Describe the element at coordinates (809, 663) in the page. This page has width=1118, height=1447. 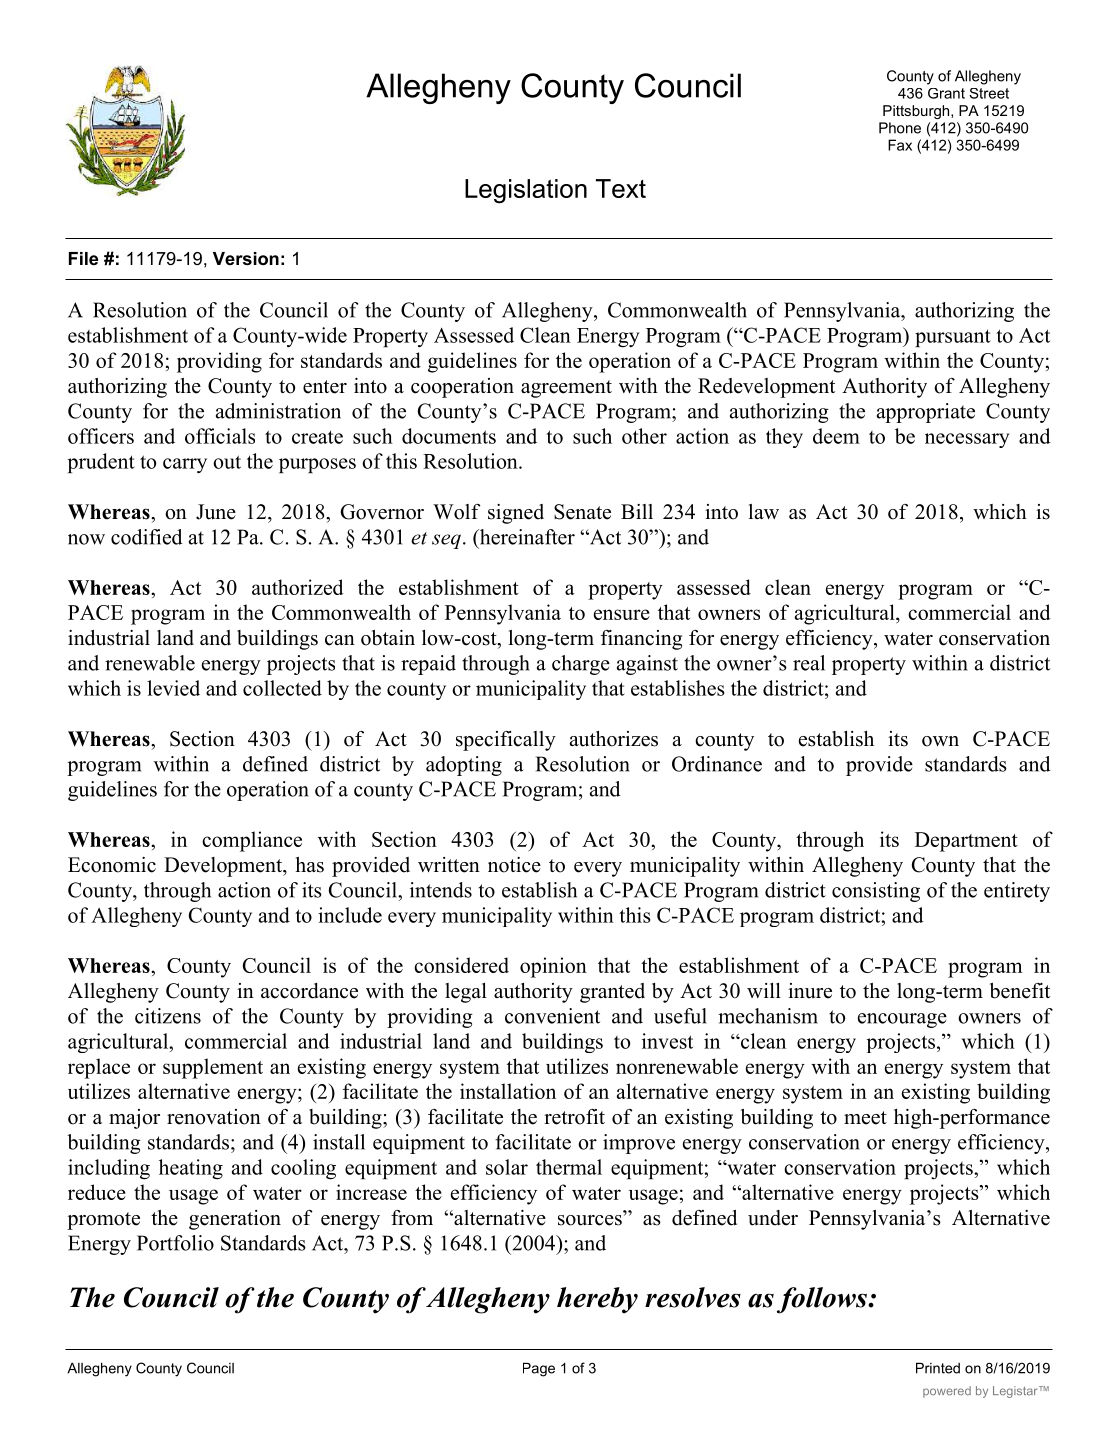
I see `real` at that location.
